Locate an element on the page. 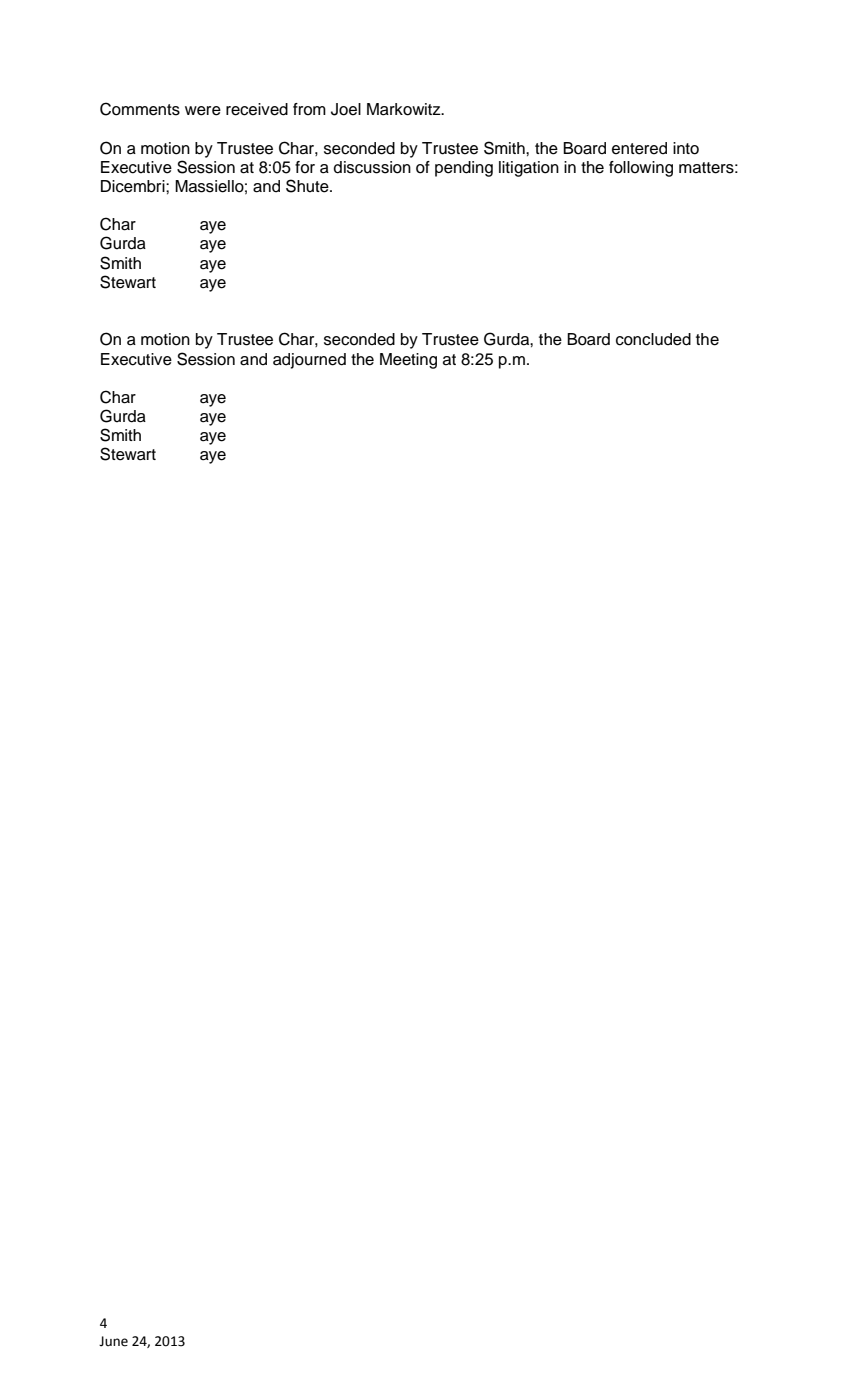 The height and width of the image is (1400, 849). discussion is located at coordinates (372, 167).
